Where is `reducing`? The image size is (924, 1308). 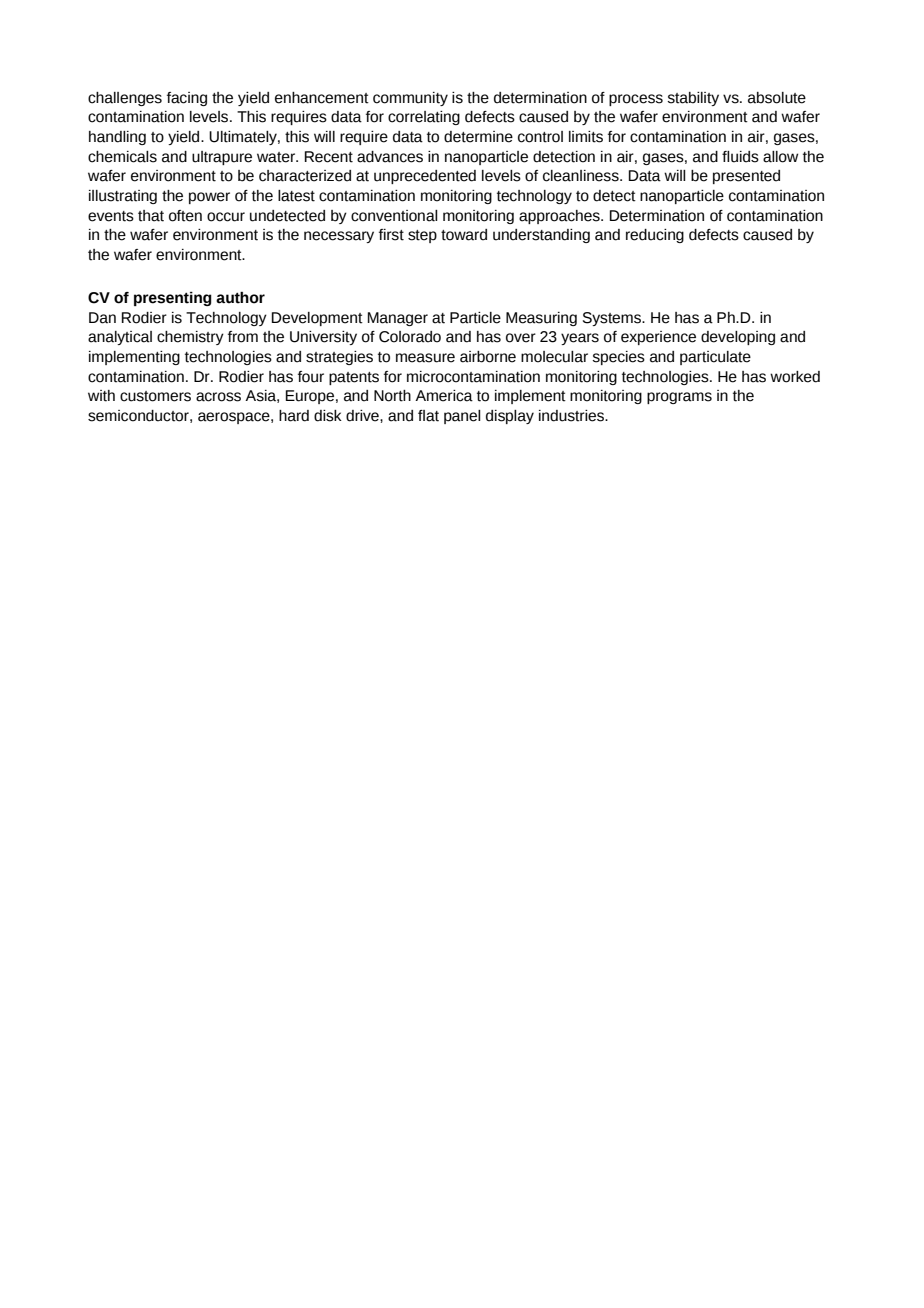
reducing is located at coordinates (655, 236).
